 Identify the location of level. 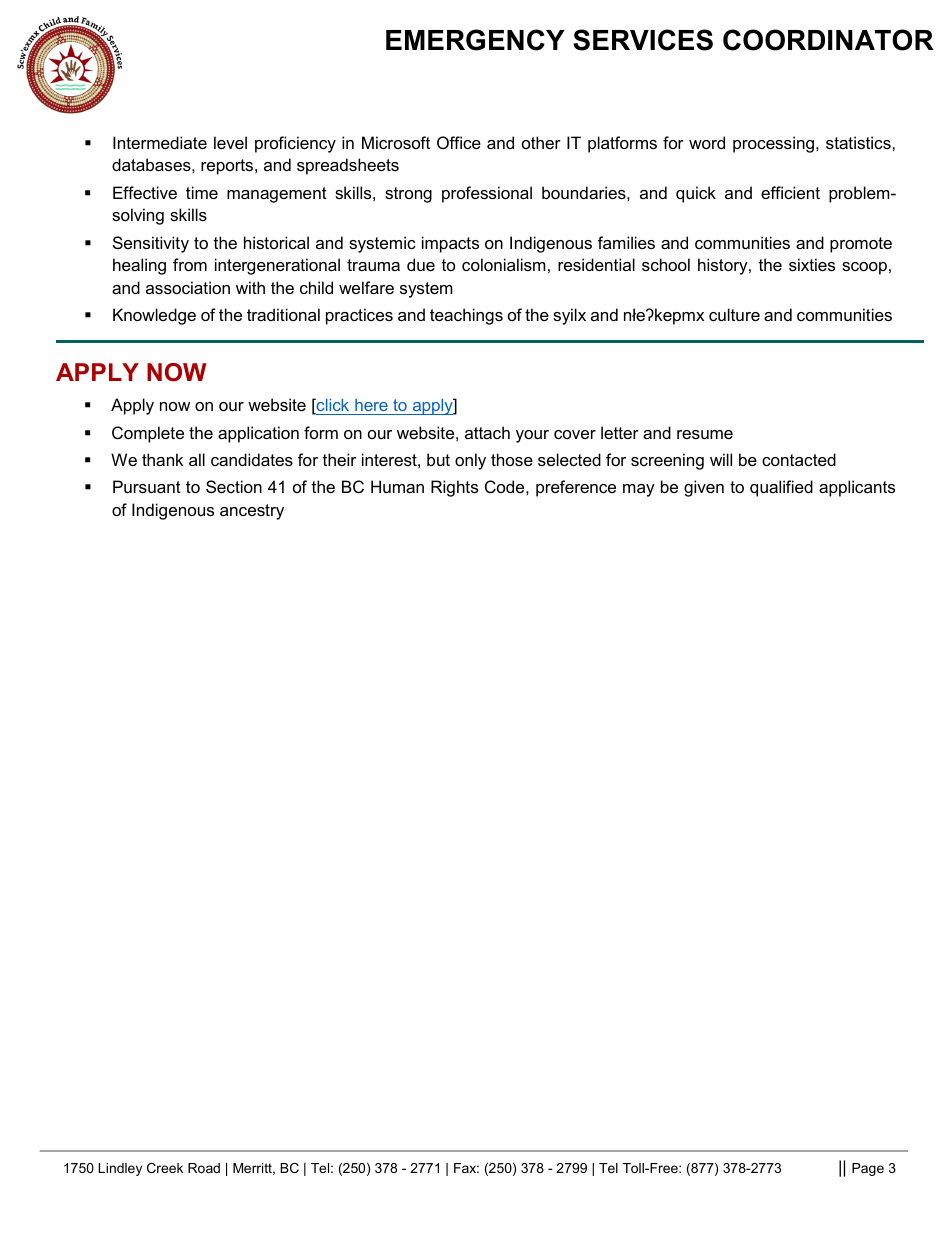
(230, 142).
